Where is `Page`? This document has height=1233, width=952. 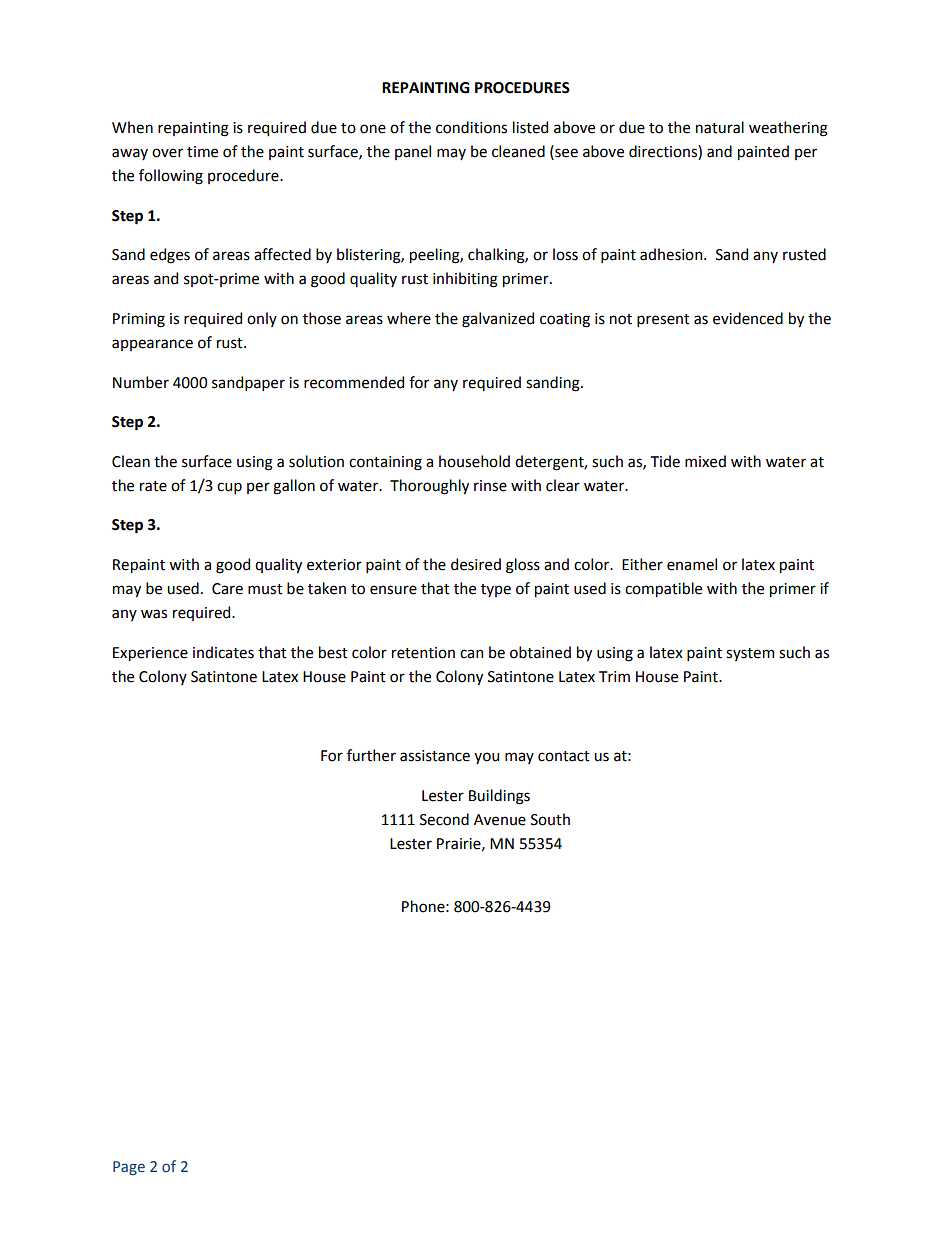 Page is located at coordinates (129, 1168).
